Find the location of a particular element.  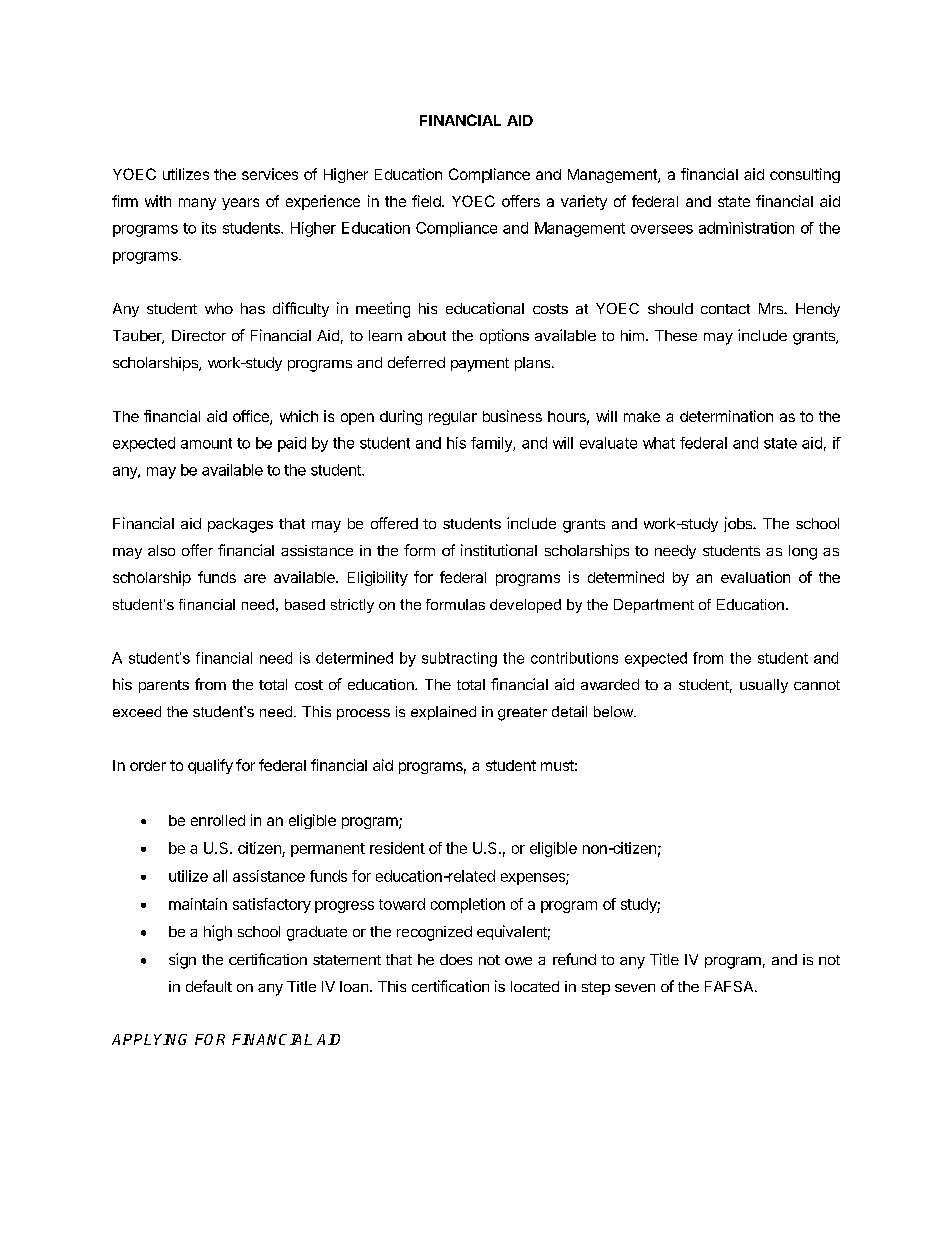

evaluation is located at coordinates (755, 577).
